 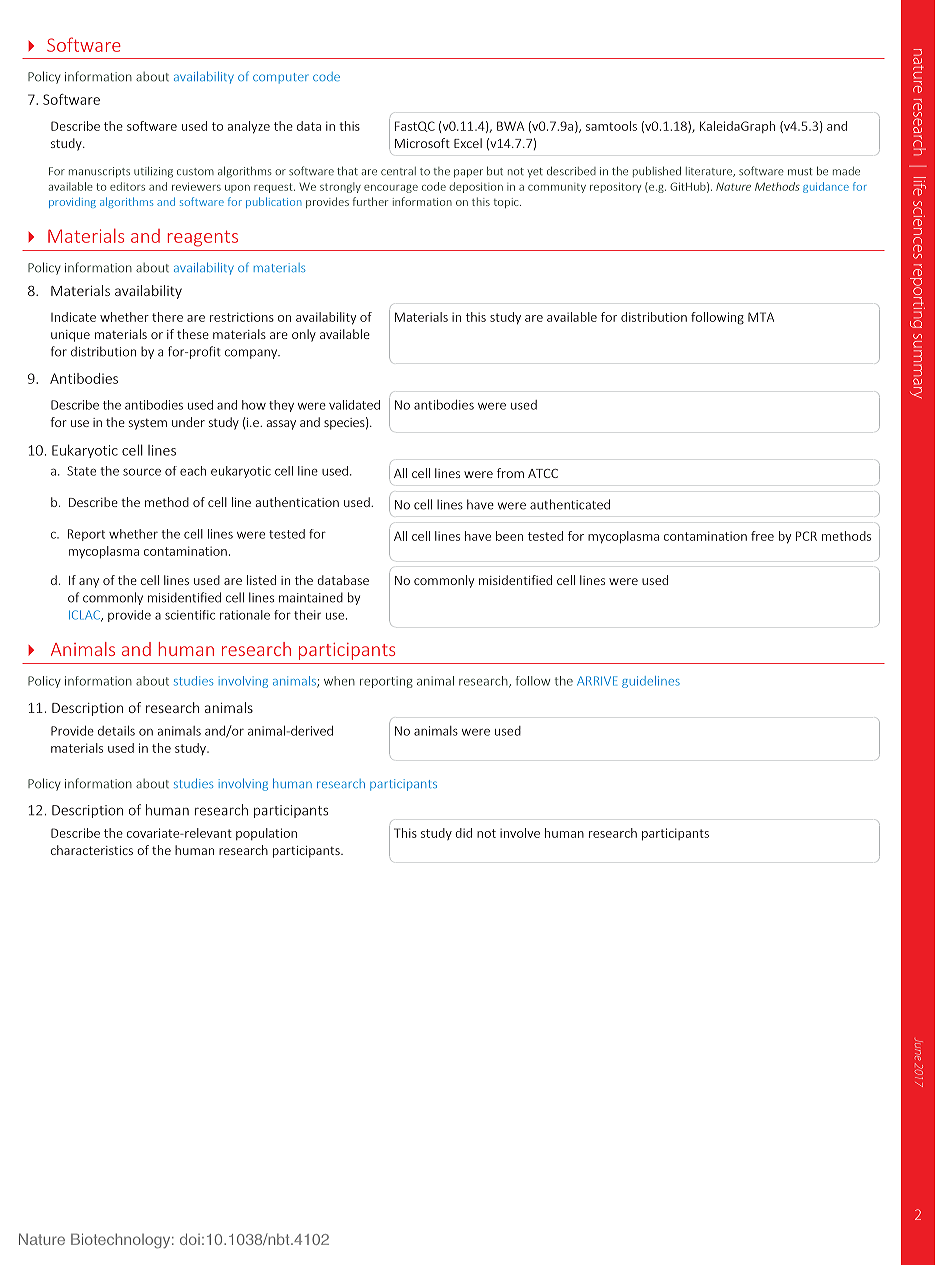 I want to click on there, so click(x=167, y=317).
